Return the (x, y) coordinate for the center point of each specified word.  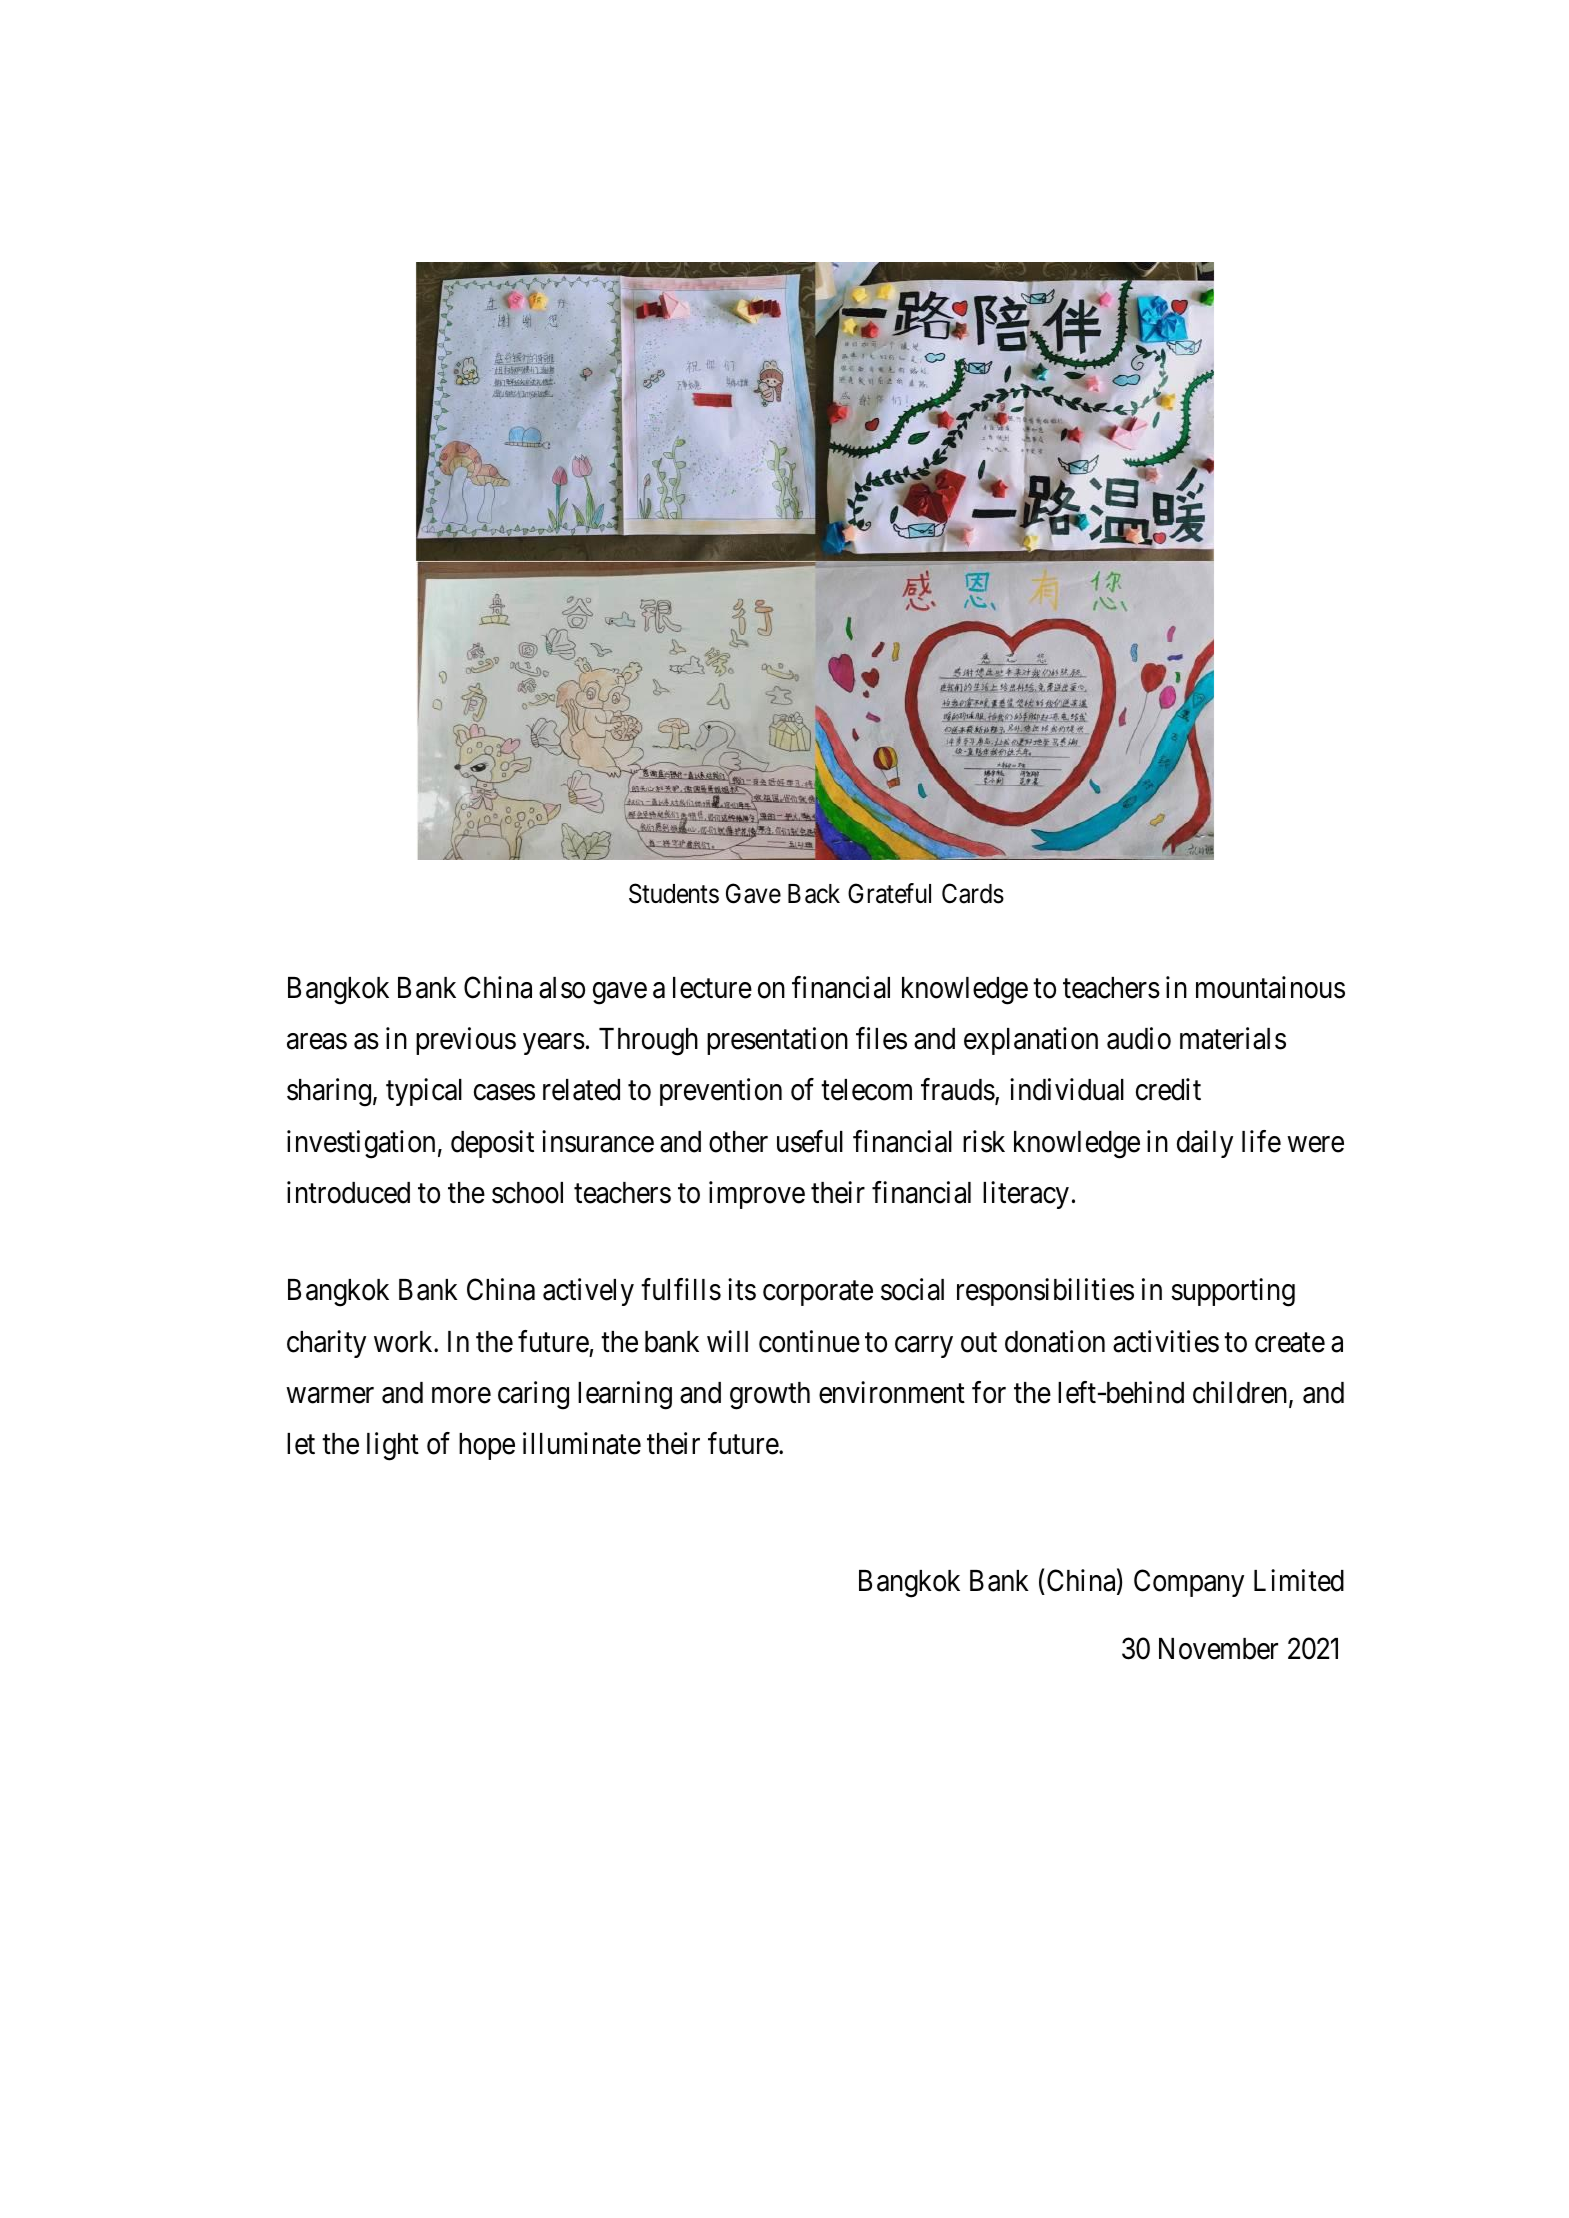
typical (424, 1092)
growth (770, 1396)
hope (487, 1446)
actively (588, 1292)
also (562, 988)
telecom (866, 1090)
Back (814, 894)
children (1241, 1393)
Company (1189, 1583)
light (393, 1446)
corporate (818, 1294)
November (1218, 1649)
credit (1168, 1090)
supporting (1233, 1292)
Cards (973, 893)
